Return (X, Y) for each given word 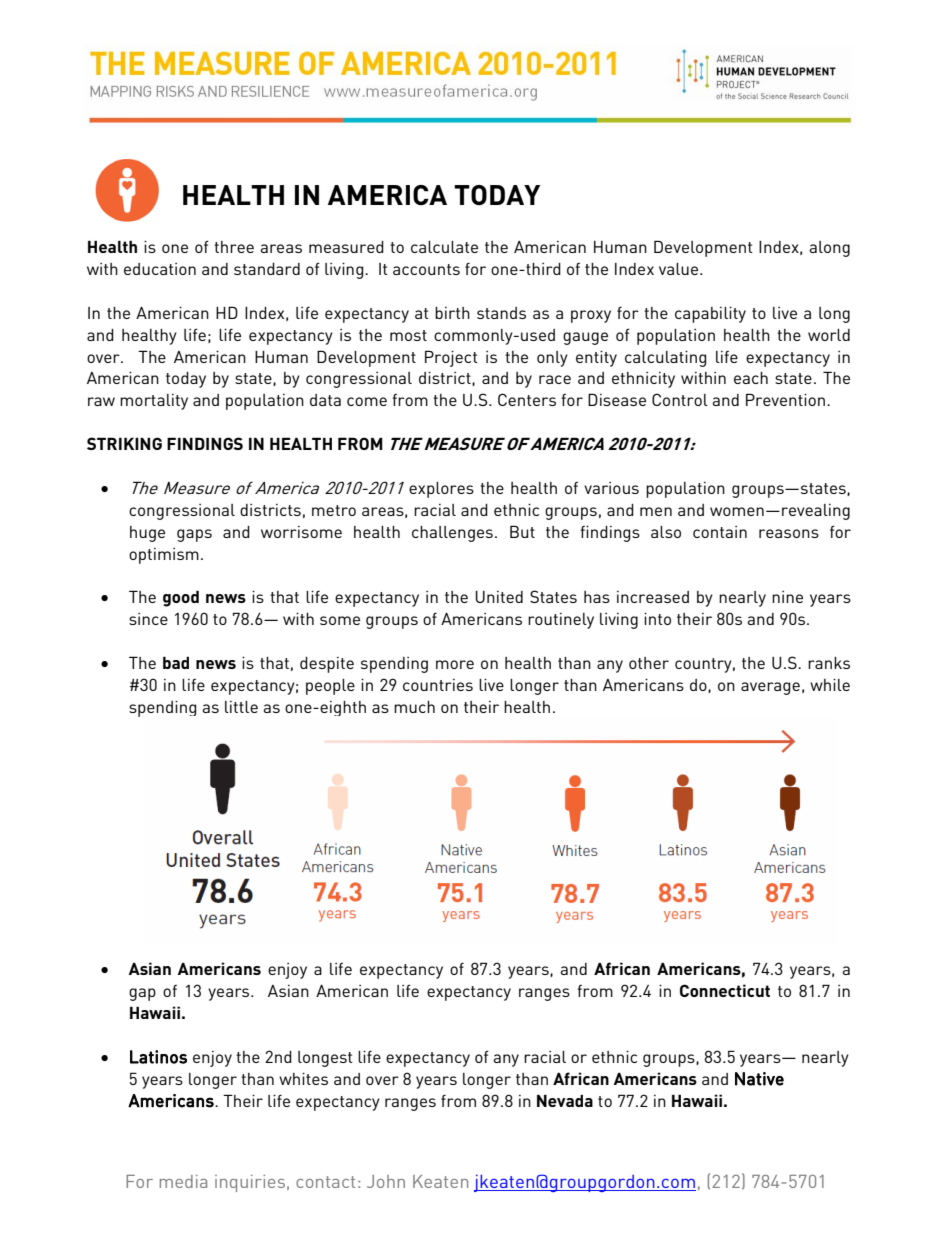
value (680, 269)
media (183, 1181)
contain (720, 532)
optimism (164, 556)
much (414, 707)
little (241, 707)
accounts (426, 269)
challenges (452, 534)
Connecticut (725, 990)
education (160, 269)
